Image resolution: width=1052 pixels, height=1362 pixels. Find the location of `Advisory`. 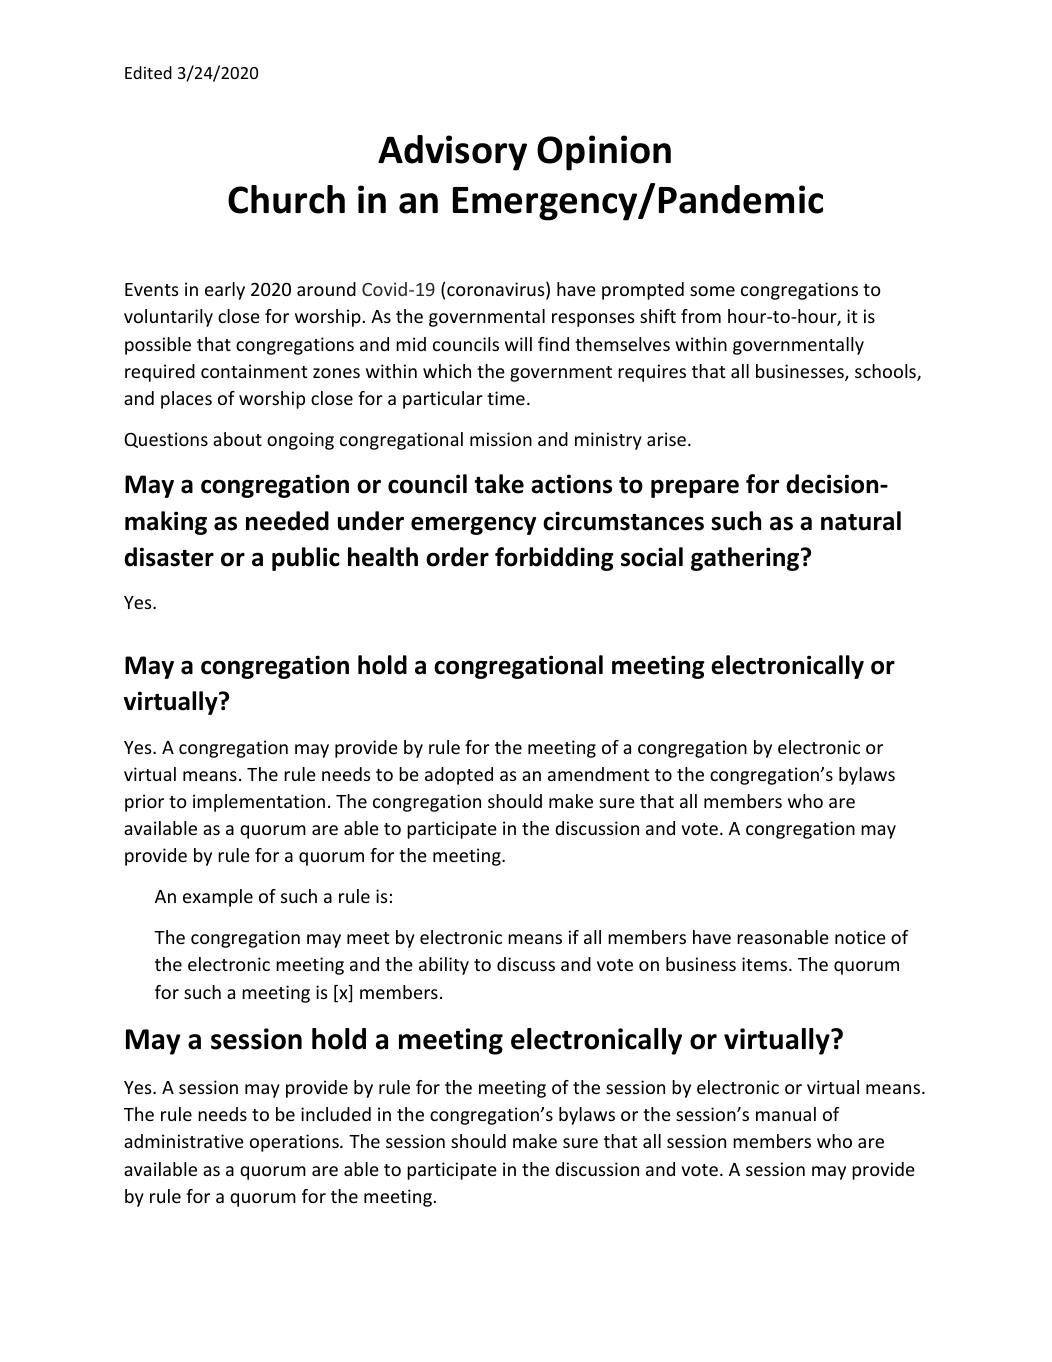

Advisory is located at coordinates (452, 153).
